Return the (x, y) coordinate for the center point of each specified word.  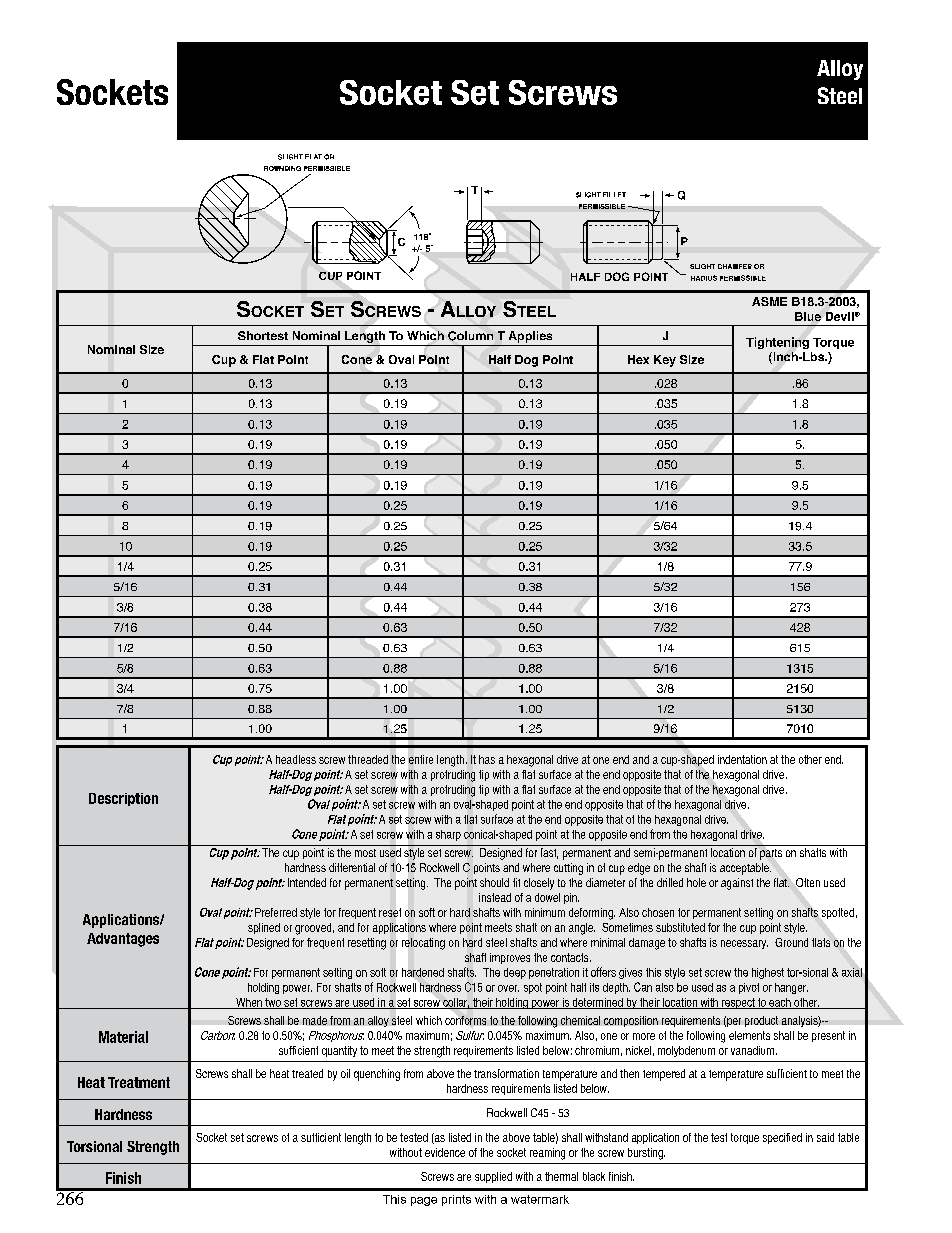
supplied (493, 1177)
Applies (530, 337)
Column (470, 336)
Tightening (777, 343)
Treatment (139, 1082)
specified (782, 1138)
